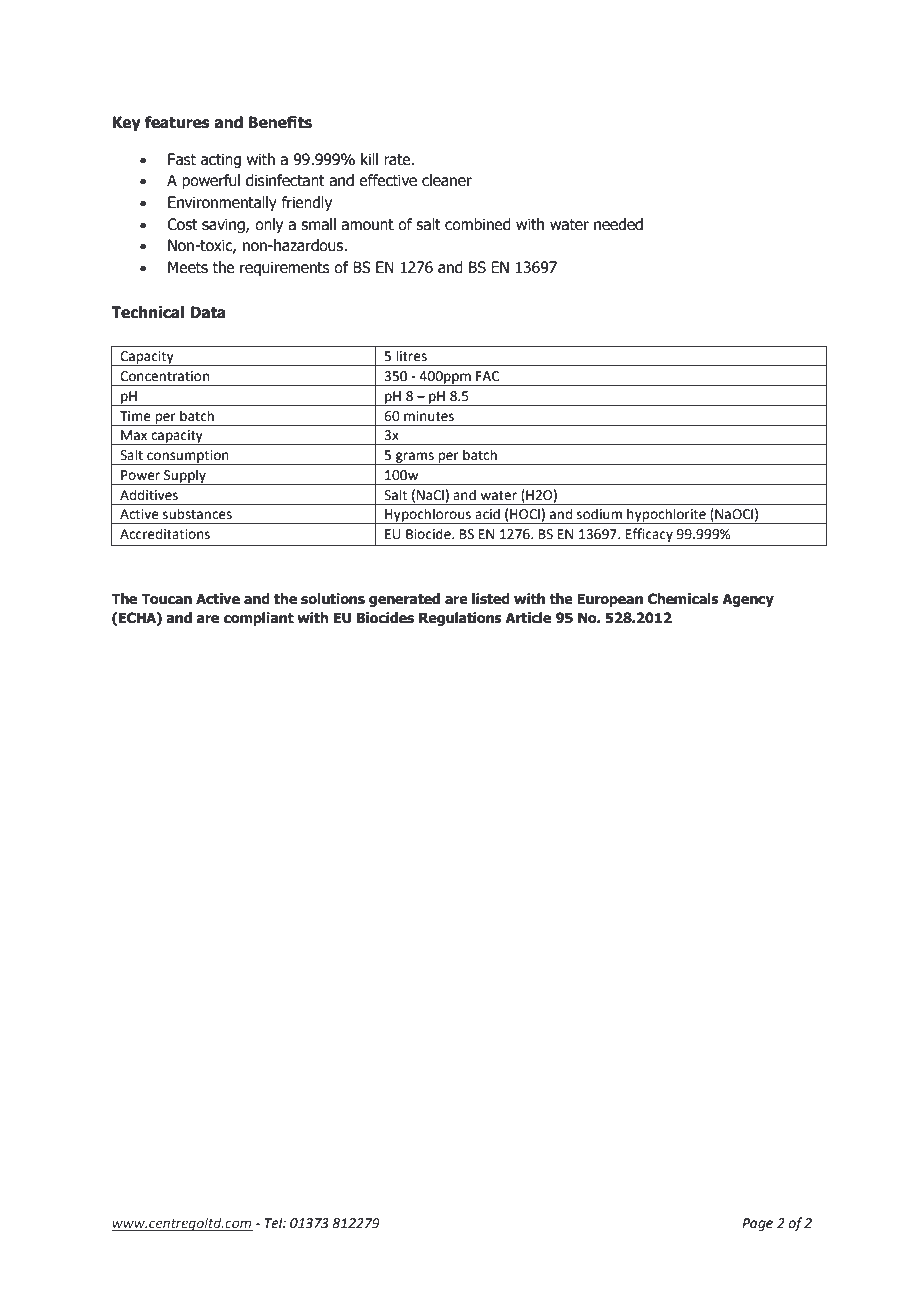 Image resolution: width=924 pixels, height=1308 pixels. What do you see at coordinates (683, 599) in the screenshot?
I see `Chemicals` at bounding box center [683, 599].
